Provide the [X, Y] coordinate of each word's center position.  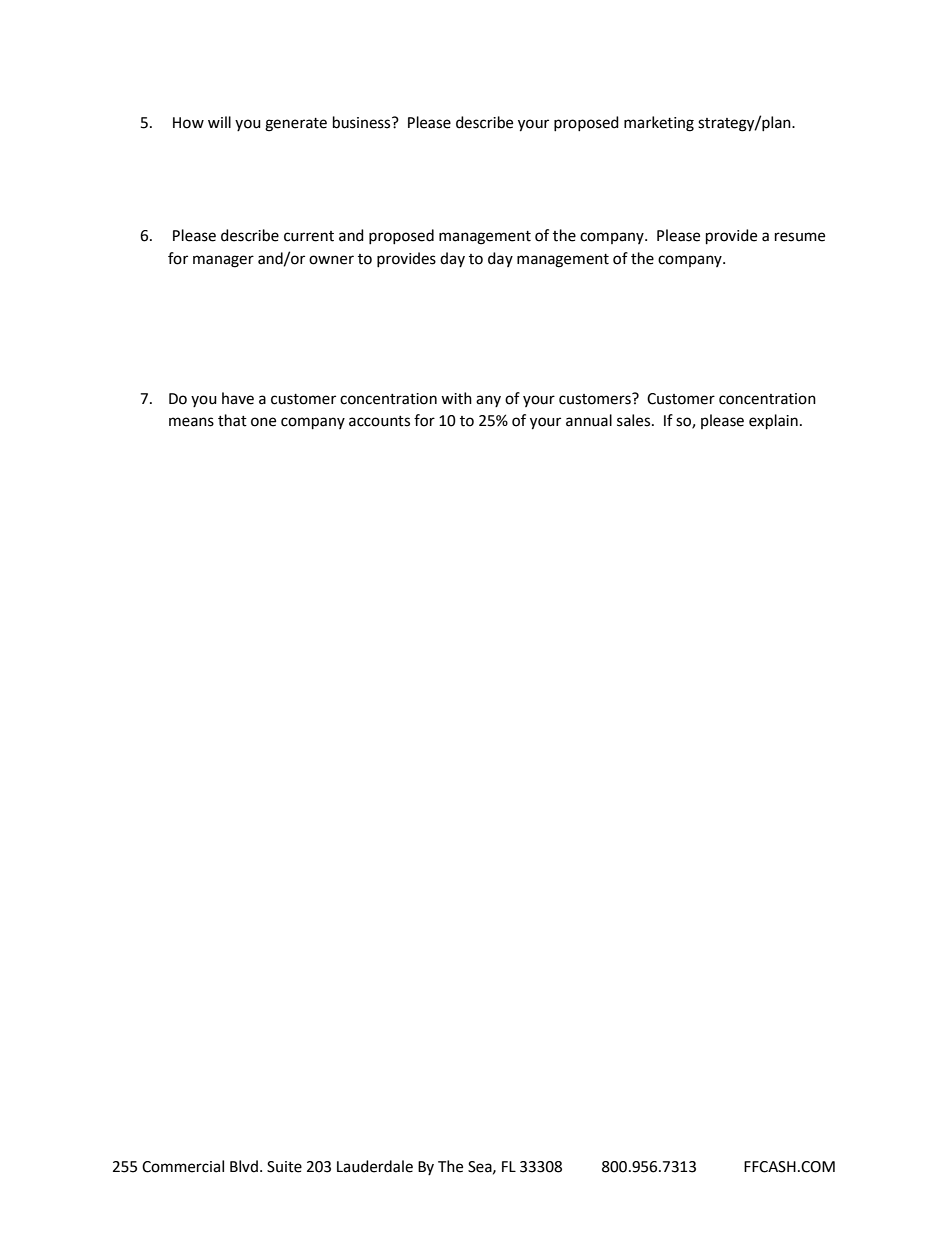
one [263, 422]
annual [589, 420]
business [363, 122]
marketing [659, 124]
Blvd [244, 1166]
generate [296, 125]
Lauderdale [375, 1166]
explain [773, 422]
